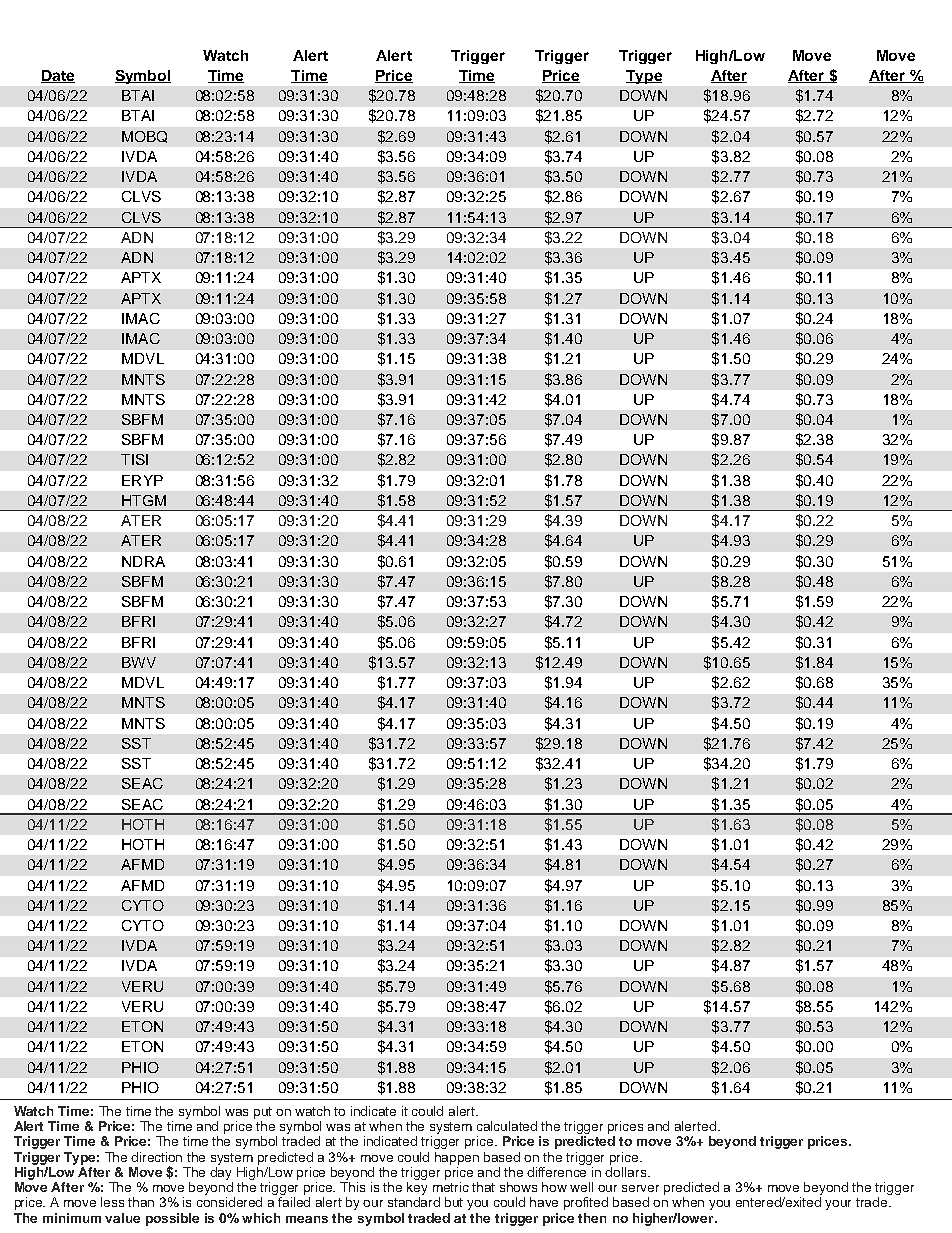 Image resolution: width=952 pixels, height=1233 pixels. I want to click on than, so click(141, 1202).
